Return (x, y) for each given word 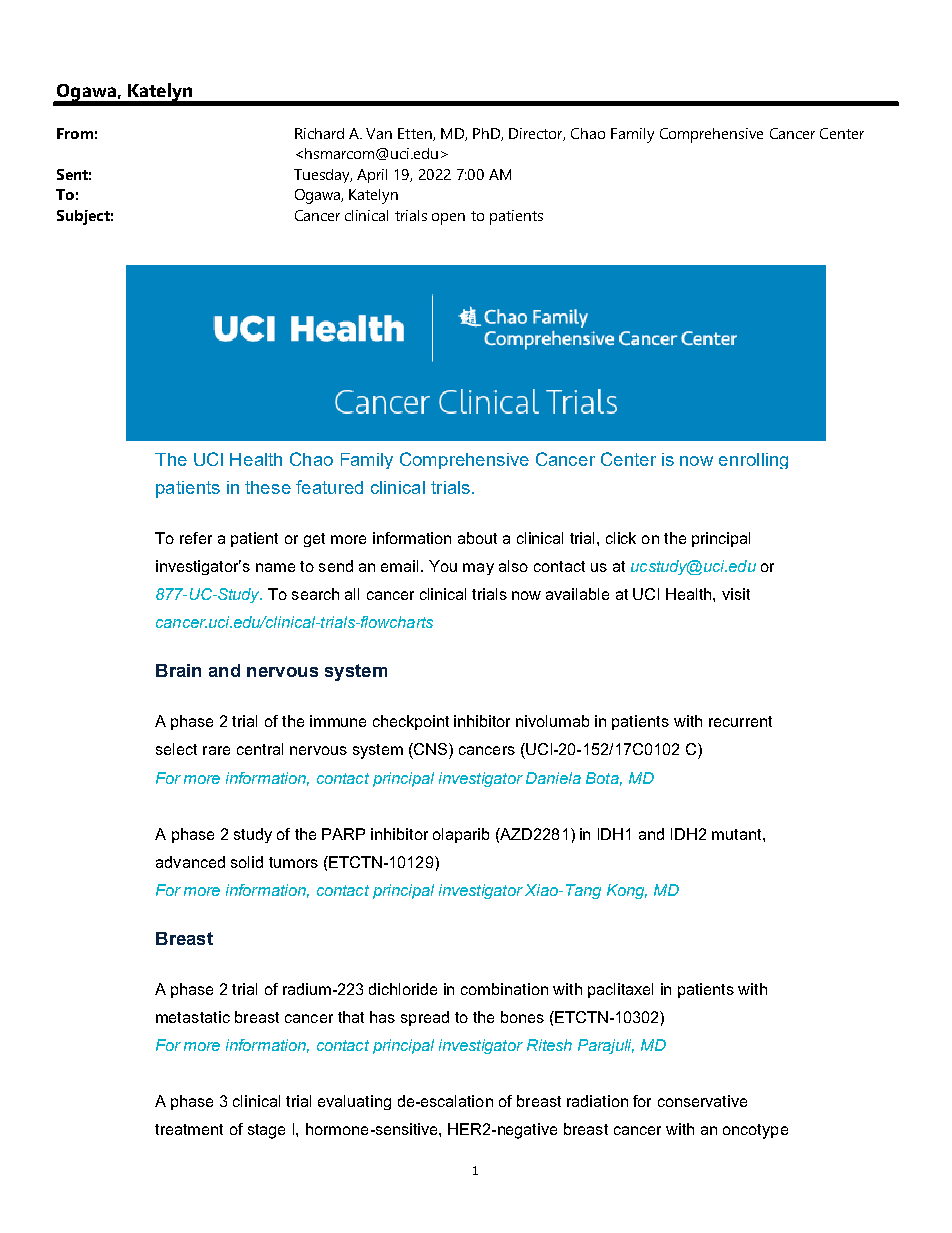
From (75, 133)
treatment (189, 1129)
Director (537, 134)
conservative (702, 1101)
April (372, 176)
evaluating (354, 1102)
